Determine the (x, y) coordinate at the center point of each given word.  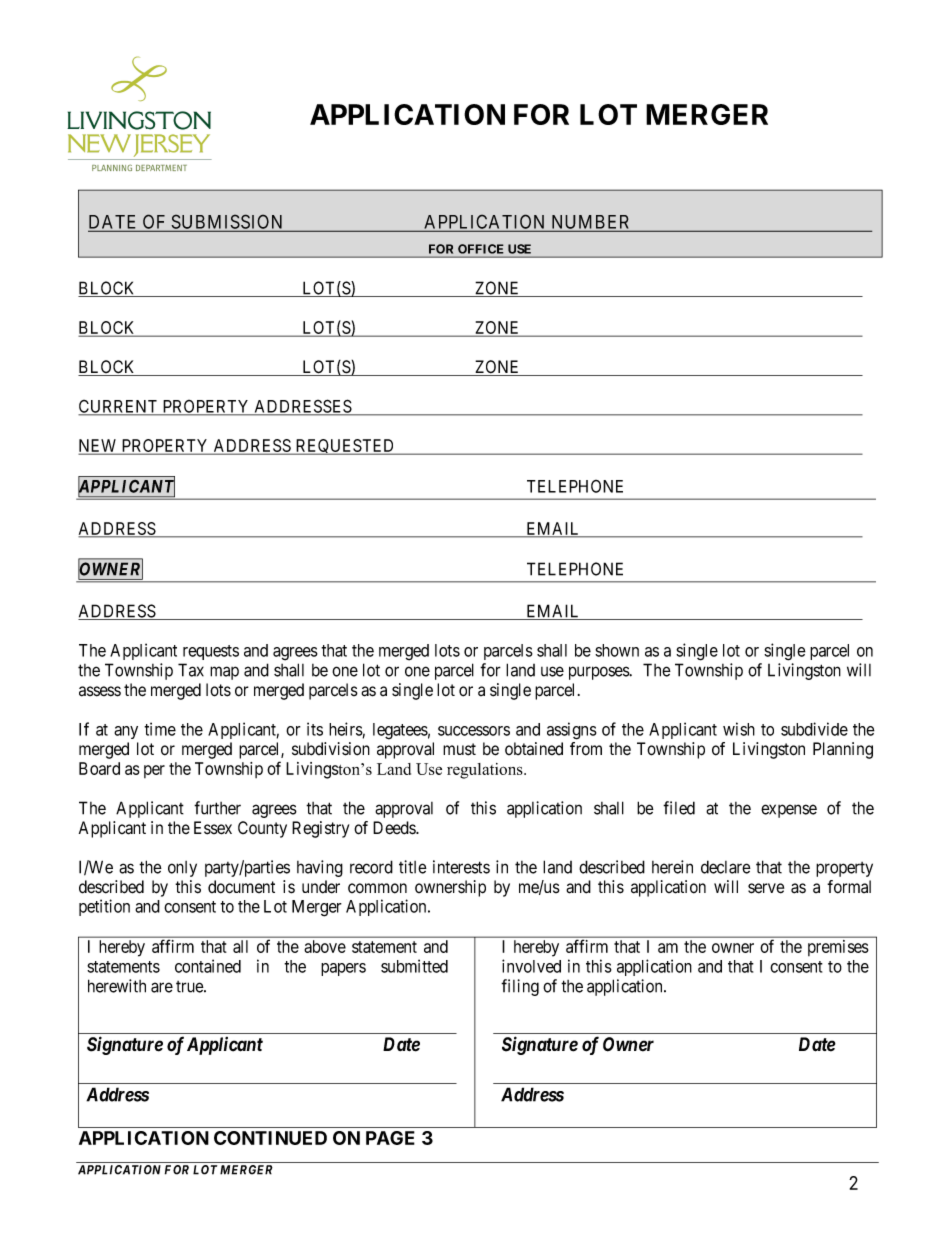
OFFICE (480, 249)
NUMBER (591, 223)
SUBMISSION (227, 222)
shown (617, 650)
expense (789, 811)
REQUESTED (345, 447)
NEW (99, 447)
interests (461, 867)
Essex (213, 828)
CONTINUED (270, 1138)
